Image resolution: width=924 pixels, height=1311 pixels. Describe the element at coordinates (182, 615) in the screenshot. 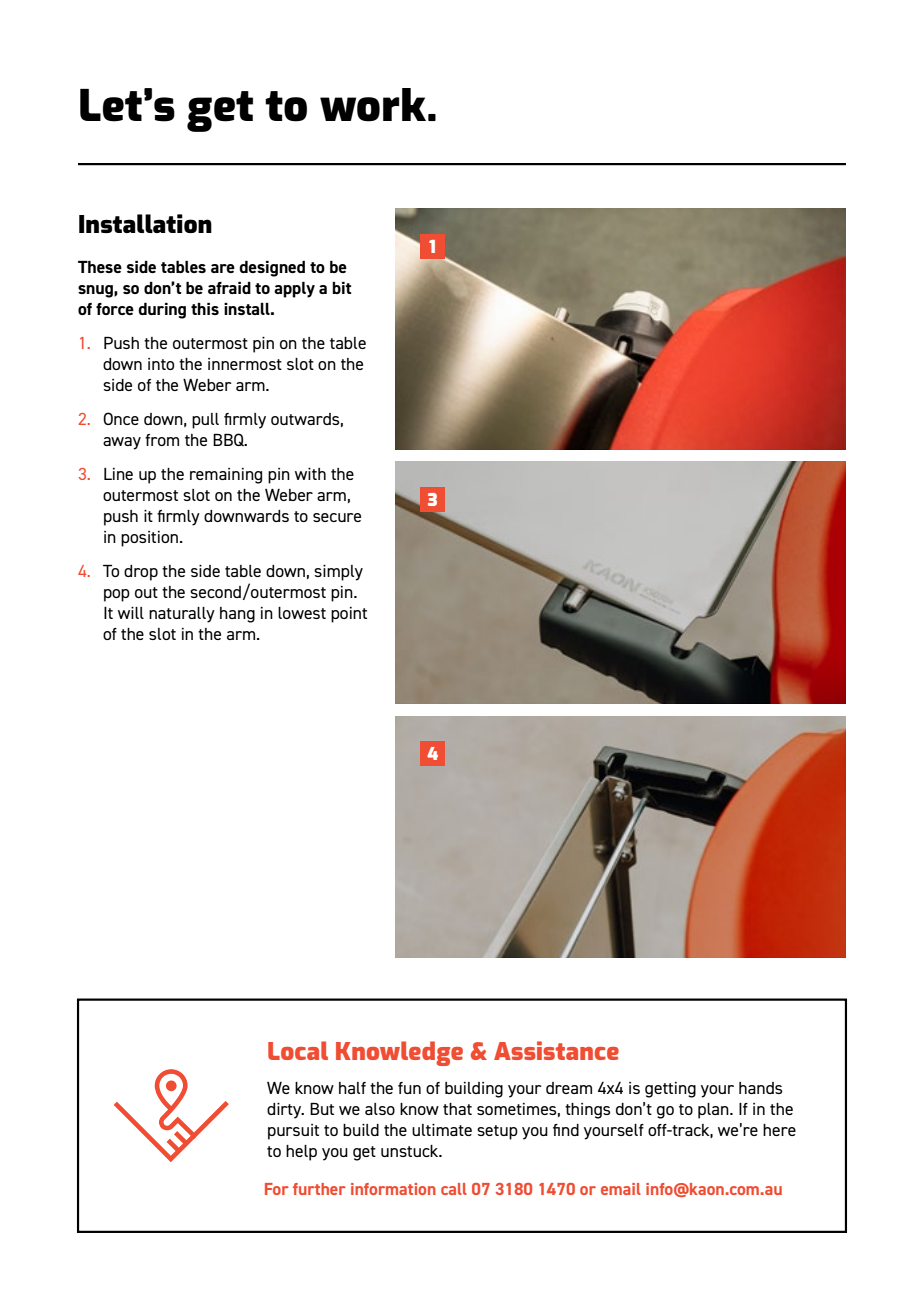

I see `naturally` at that location.
